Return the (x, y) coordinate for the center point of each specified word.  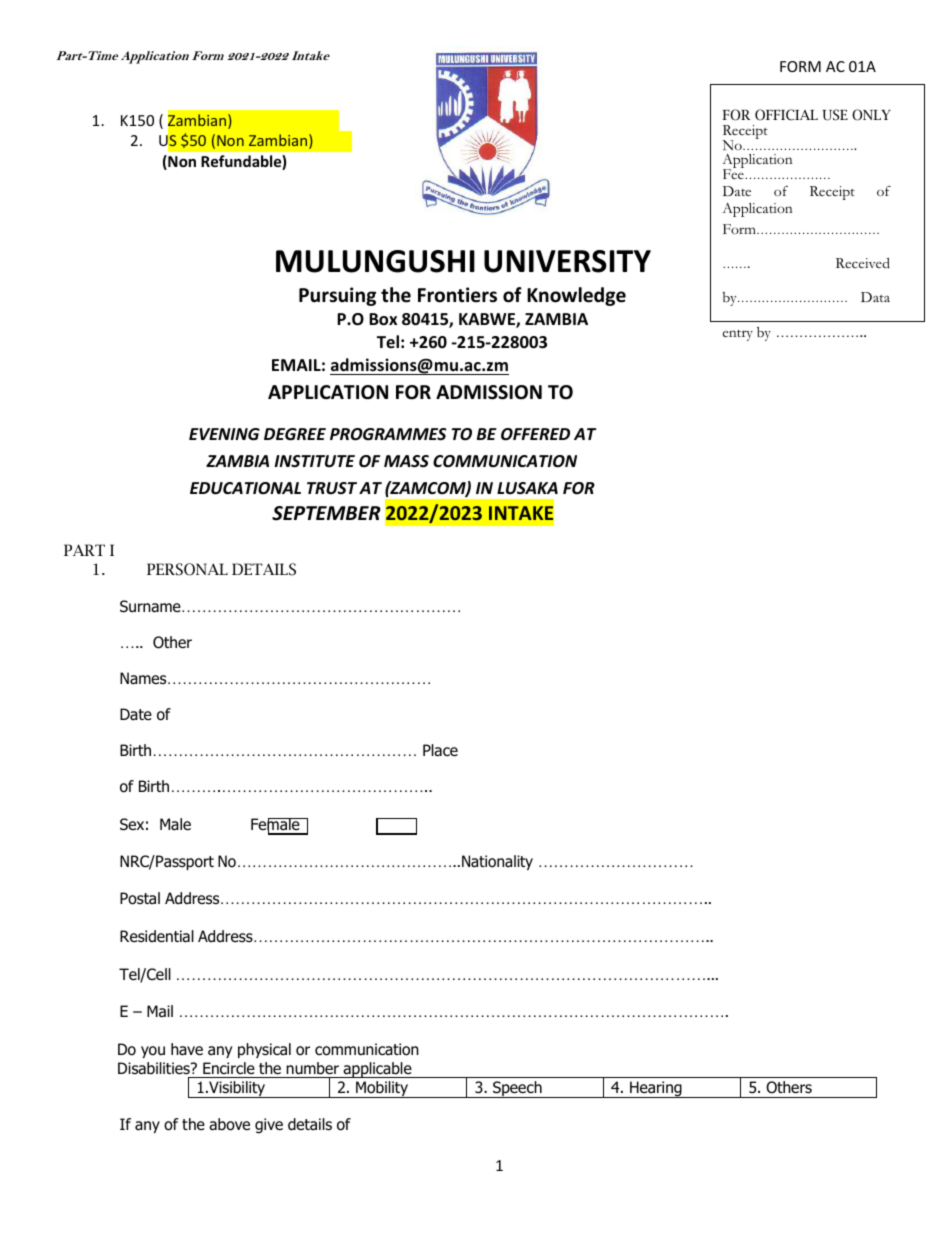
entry (738, 335)
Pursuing (337, 296)
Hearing (656, 1089)
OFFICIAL (786, 115)
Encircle (229, 1068)
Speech (517, 1089)
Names (144, 678)
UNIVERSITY (567, 261)
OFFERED (535, 434)
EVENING (224, 434)
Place (440, 750)
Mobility (382, 1089)
